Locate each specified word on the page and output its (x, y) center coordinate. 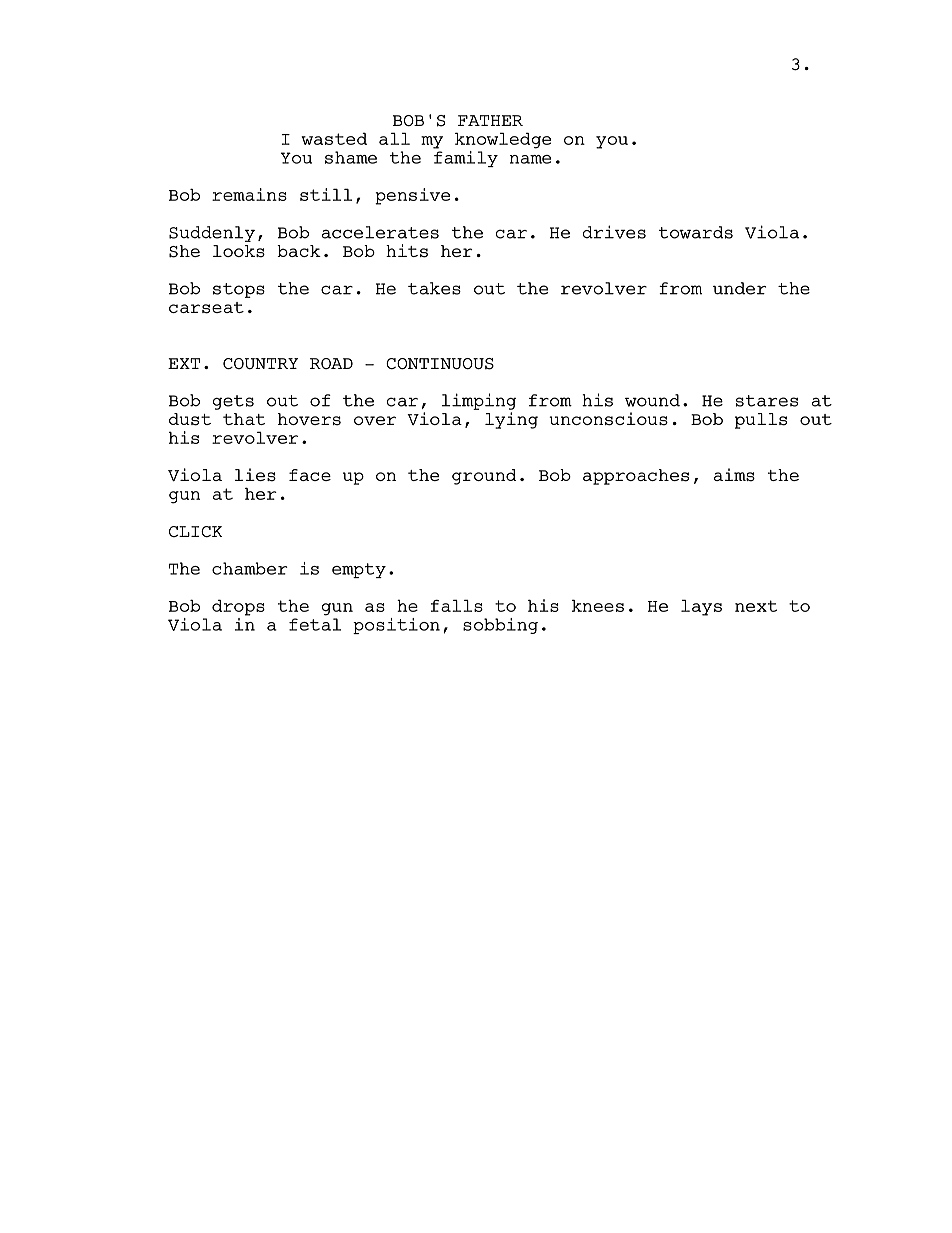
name (530, 159)
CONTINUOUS (440, 364)
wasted (334, 138)
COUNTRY (260, 363)
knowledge (503, 140)
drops (238, 607)
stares (767, 401)
